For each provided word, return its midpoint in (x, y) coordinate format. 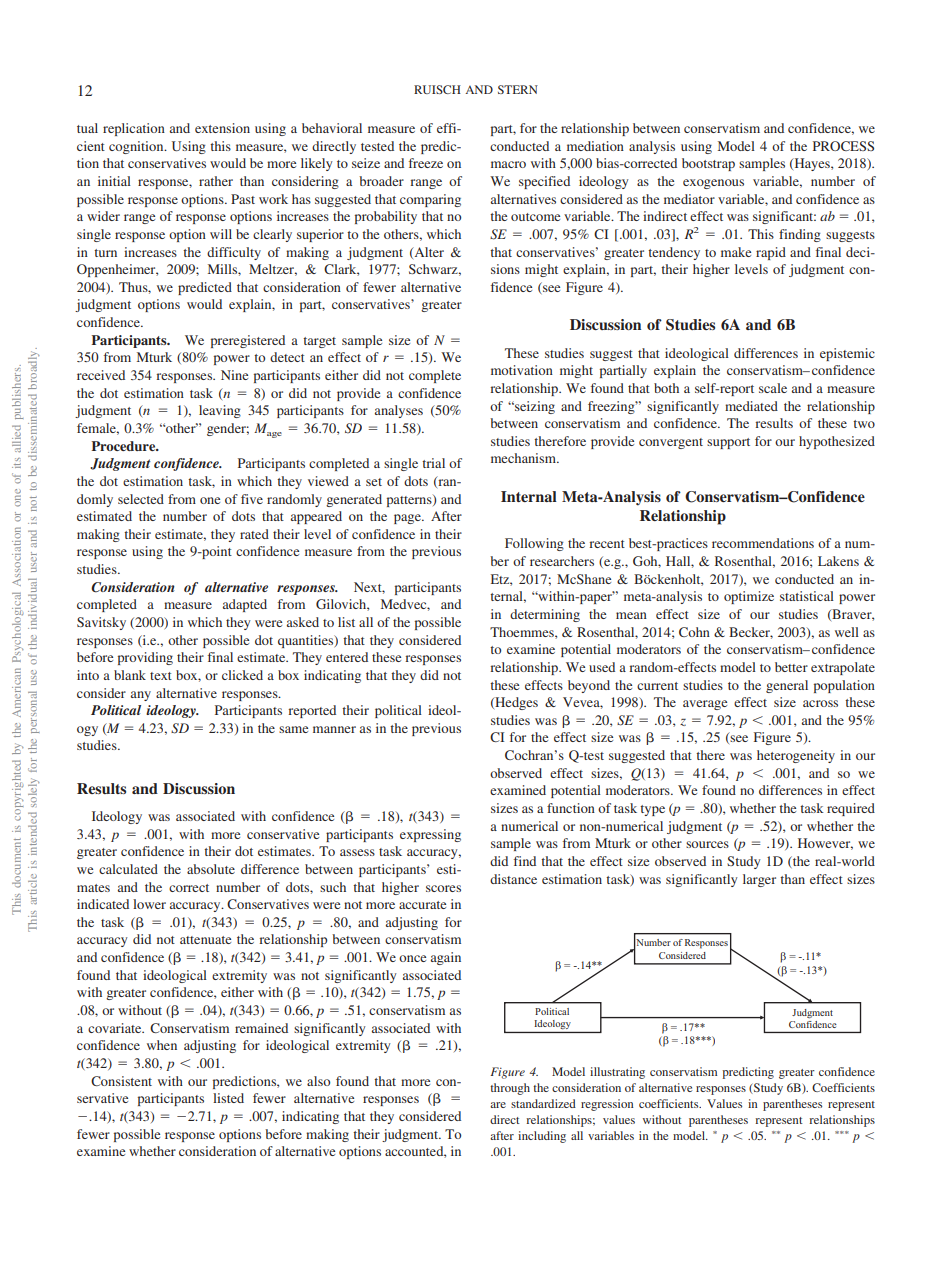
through (510, 1089)
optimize (749, 597)
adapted (245, 605)
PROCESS (843, 146)
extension (222, 128)
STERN (518, 89)
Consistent (121, 1081)
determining (545, 615)
